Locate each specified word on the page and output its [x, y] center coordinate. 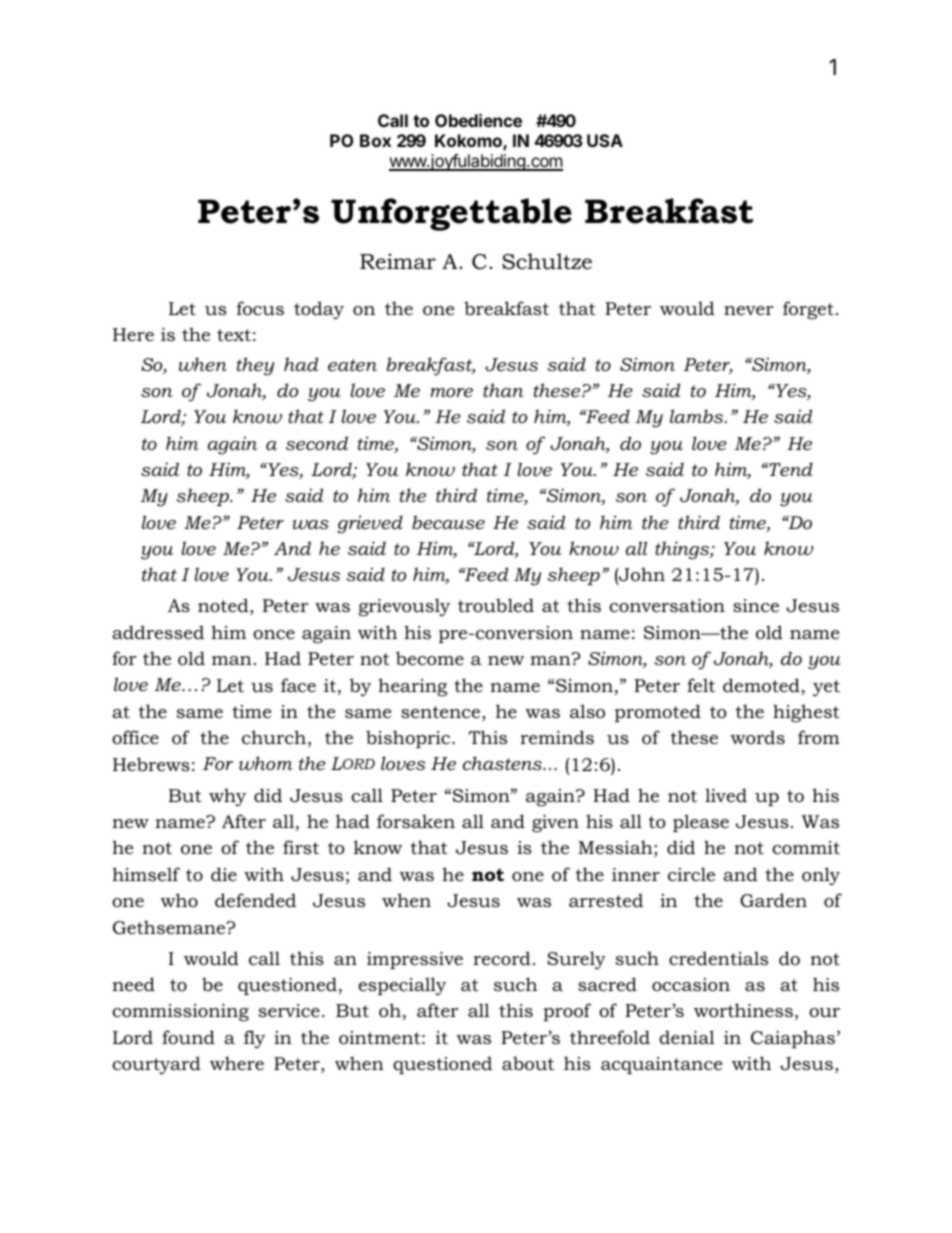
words [757, 737]
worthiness [743, 1010]
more [452, 392]
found [188, 1037]
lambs [698, 416]
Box [375, 140]
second [317, 443]
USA [605, 140]
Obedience [478, 120]
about [528, 1063]
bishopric [409, 739]
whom [266, 763]
